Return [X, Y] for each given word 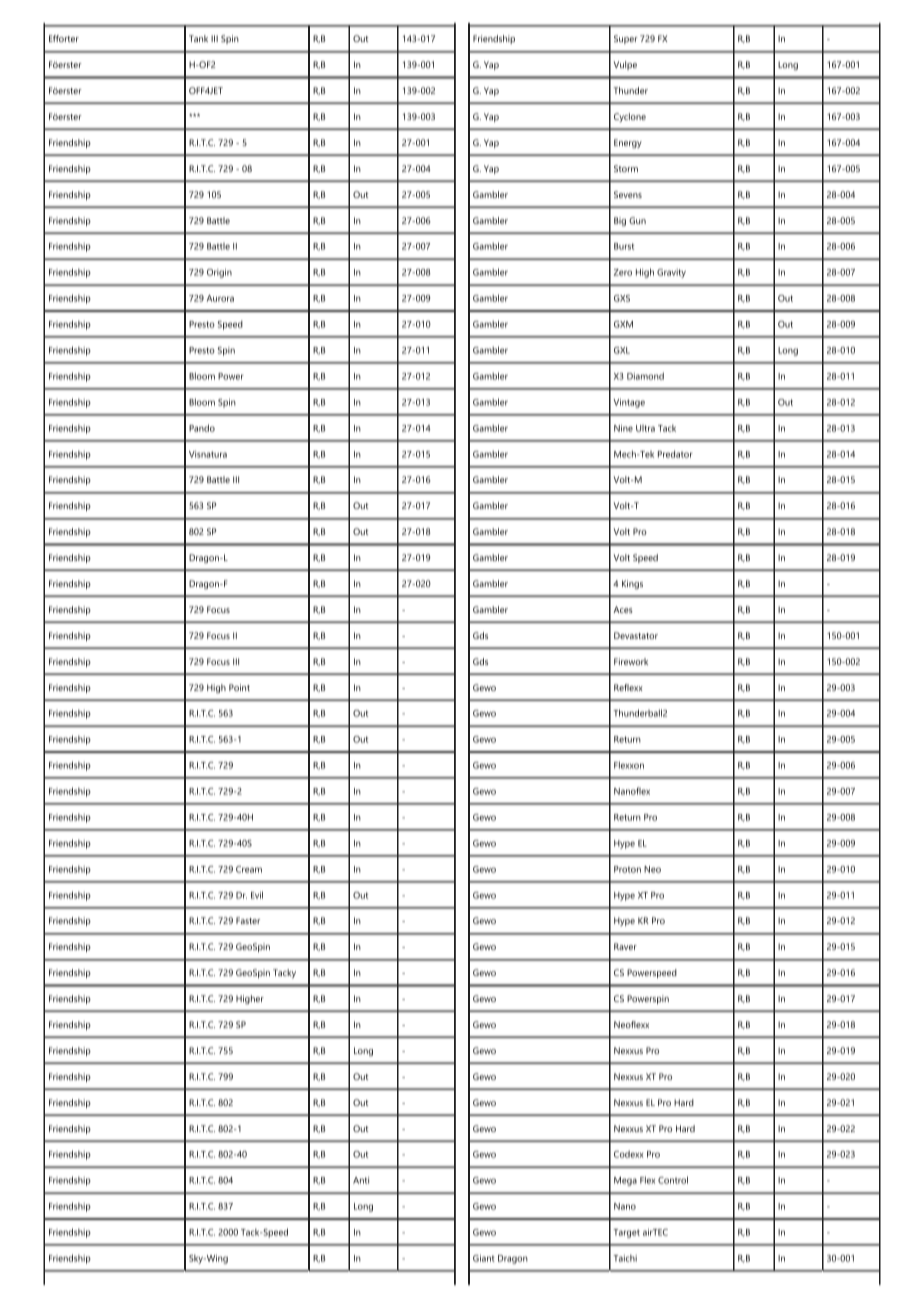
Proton [627, 869]
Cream [249, 869]
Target [626, 1233]
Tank [198, 38]
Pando [202, 428]
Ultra [645, 428]
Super [626, 39]
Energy [628, 143]
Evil [257, 895]
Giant [484, 1258]
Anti [361, 1180]
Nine [623, 428]
